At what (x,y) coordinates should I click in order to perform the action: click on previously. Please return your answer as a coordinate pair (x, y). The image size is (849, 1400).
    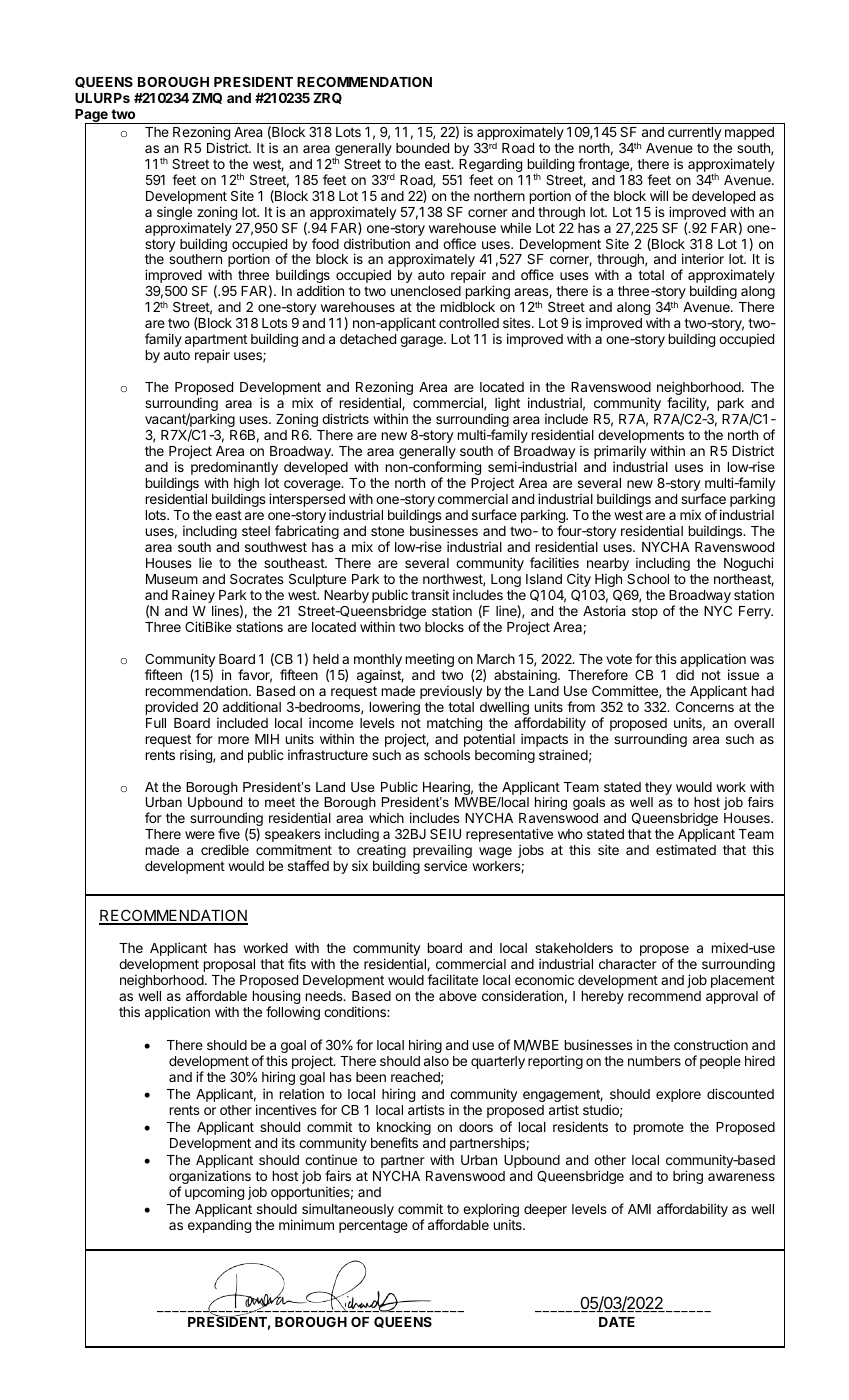
    Looking at the image, I should click on (451, 692).
